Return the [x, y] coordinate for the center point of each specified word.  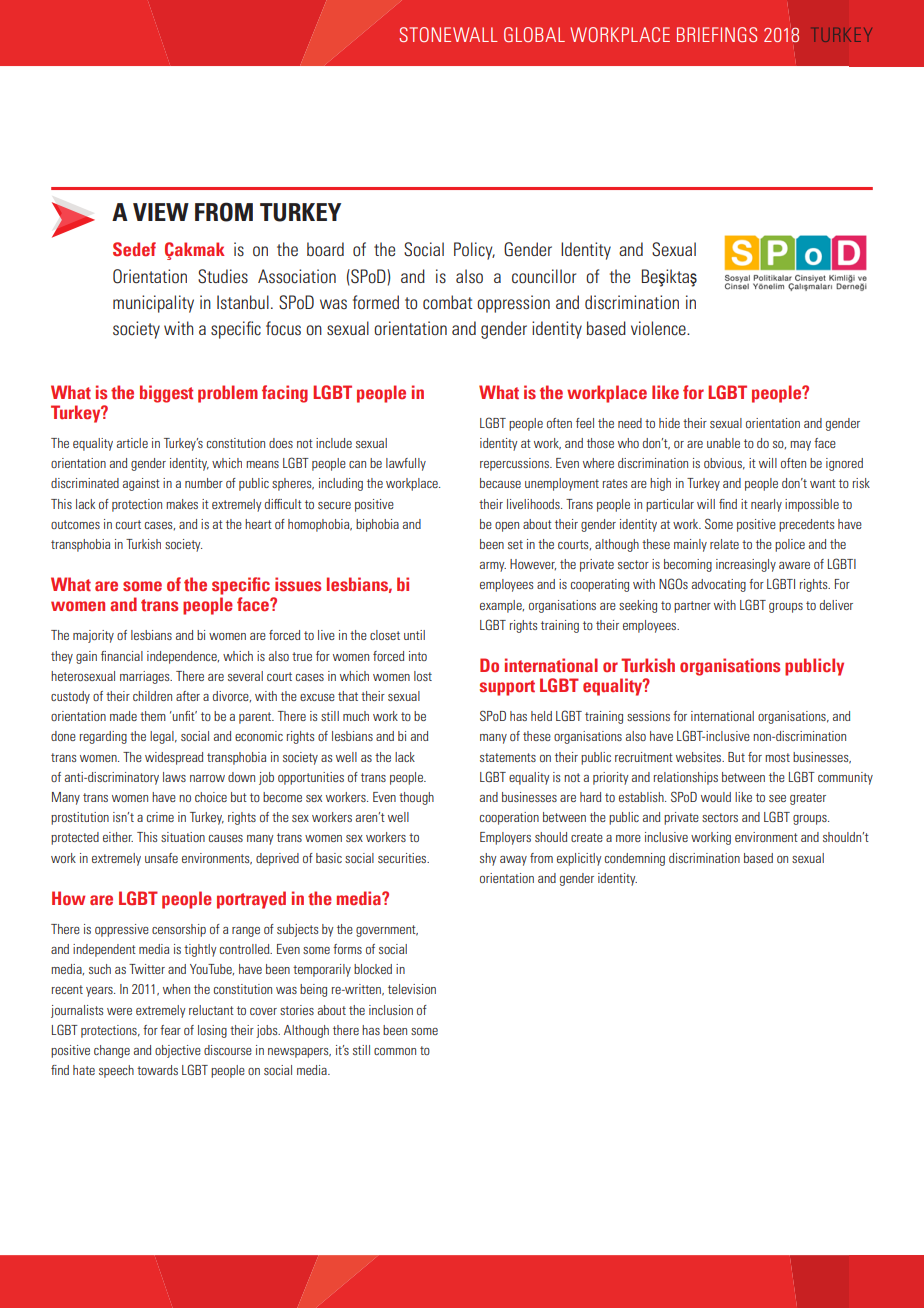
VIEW [161, 212]
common [395, 1051]
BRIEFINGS [717, 34]
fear [170, 1030]
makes [182, 504]
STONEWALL [448, 34]
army [493, 567]
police [790, 545]
